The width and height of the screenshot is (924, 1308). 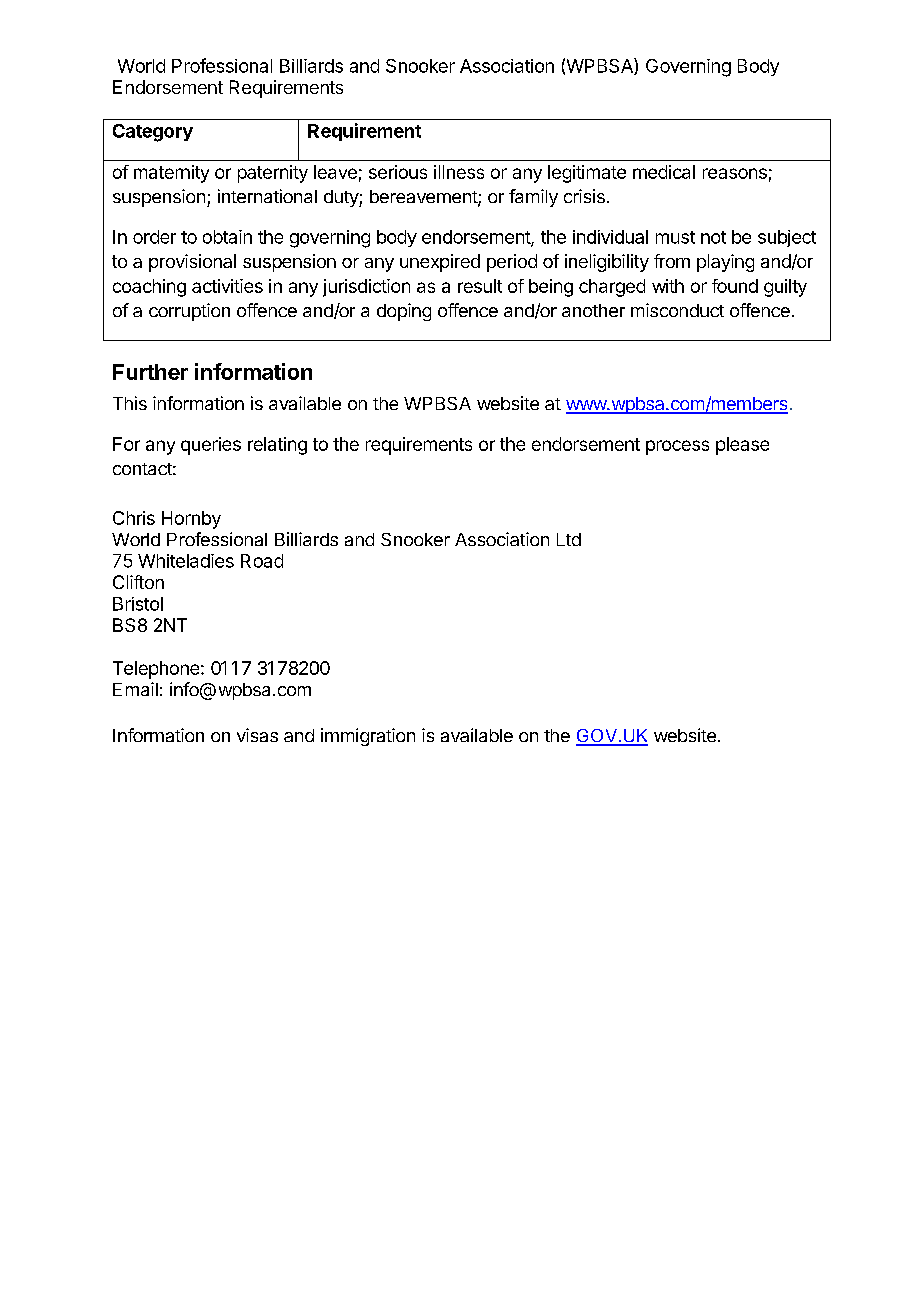 What do you see at coordinates (368, 737) in the screenshot?
I see `immigration` at bounding box center [368, 737].
